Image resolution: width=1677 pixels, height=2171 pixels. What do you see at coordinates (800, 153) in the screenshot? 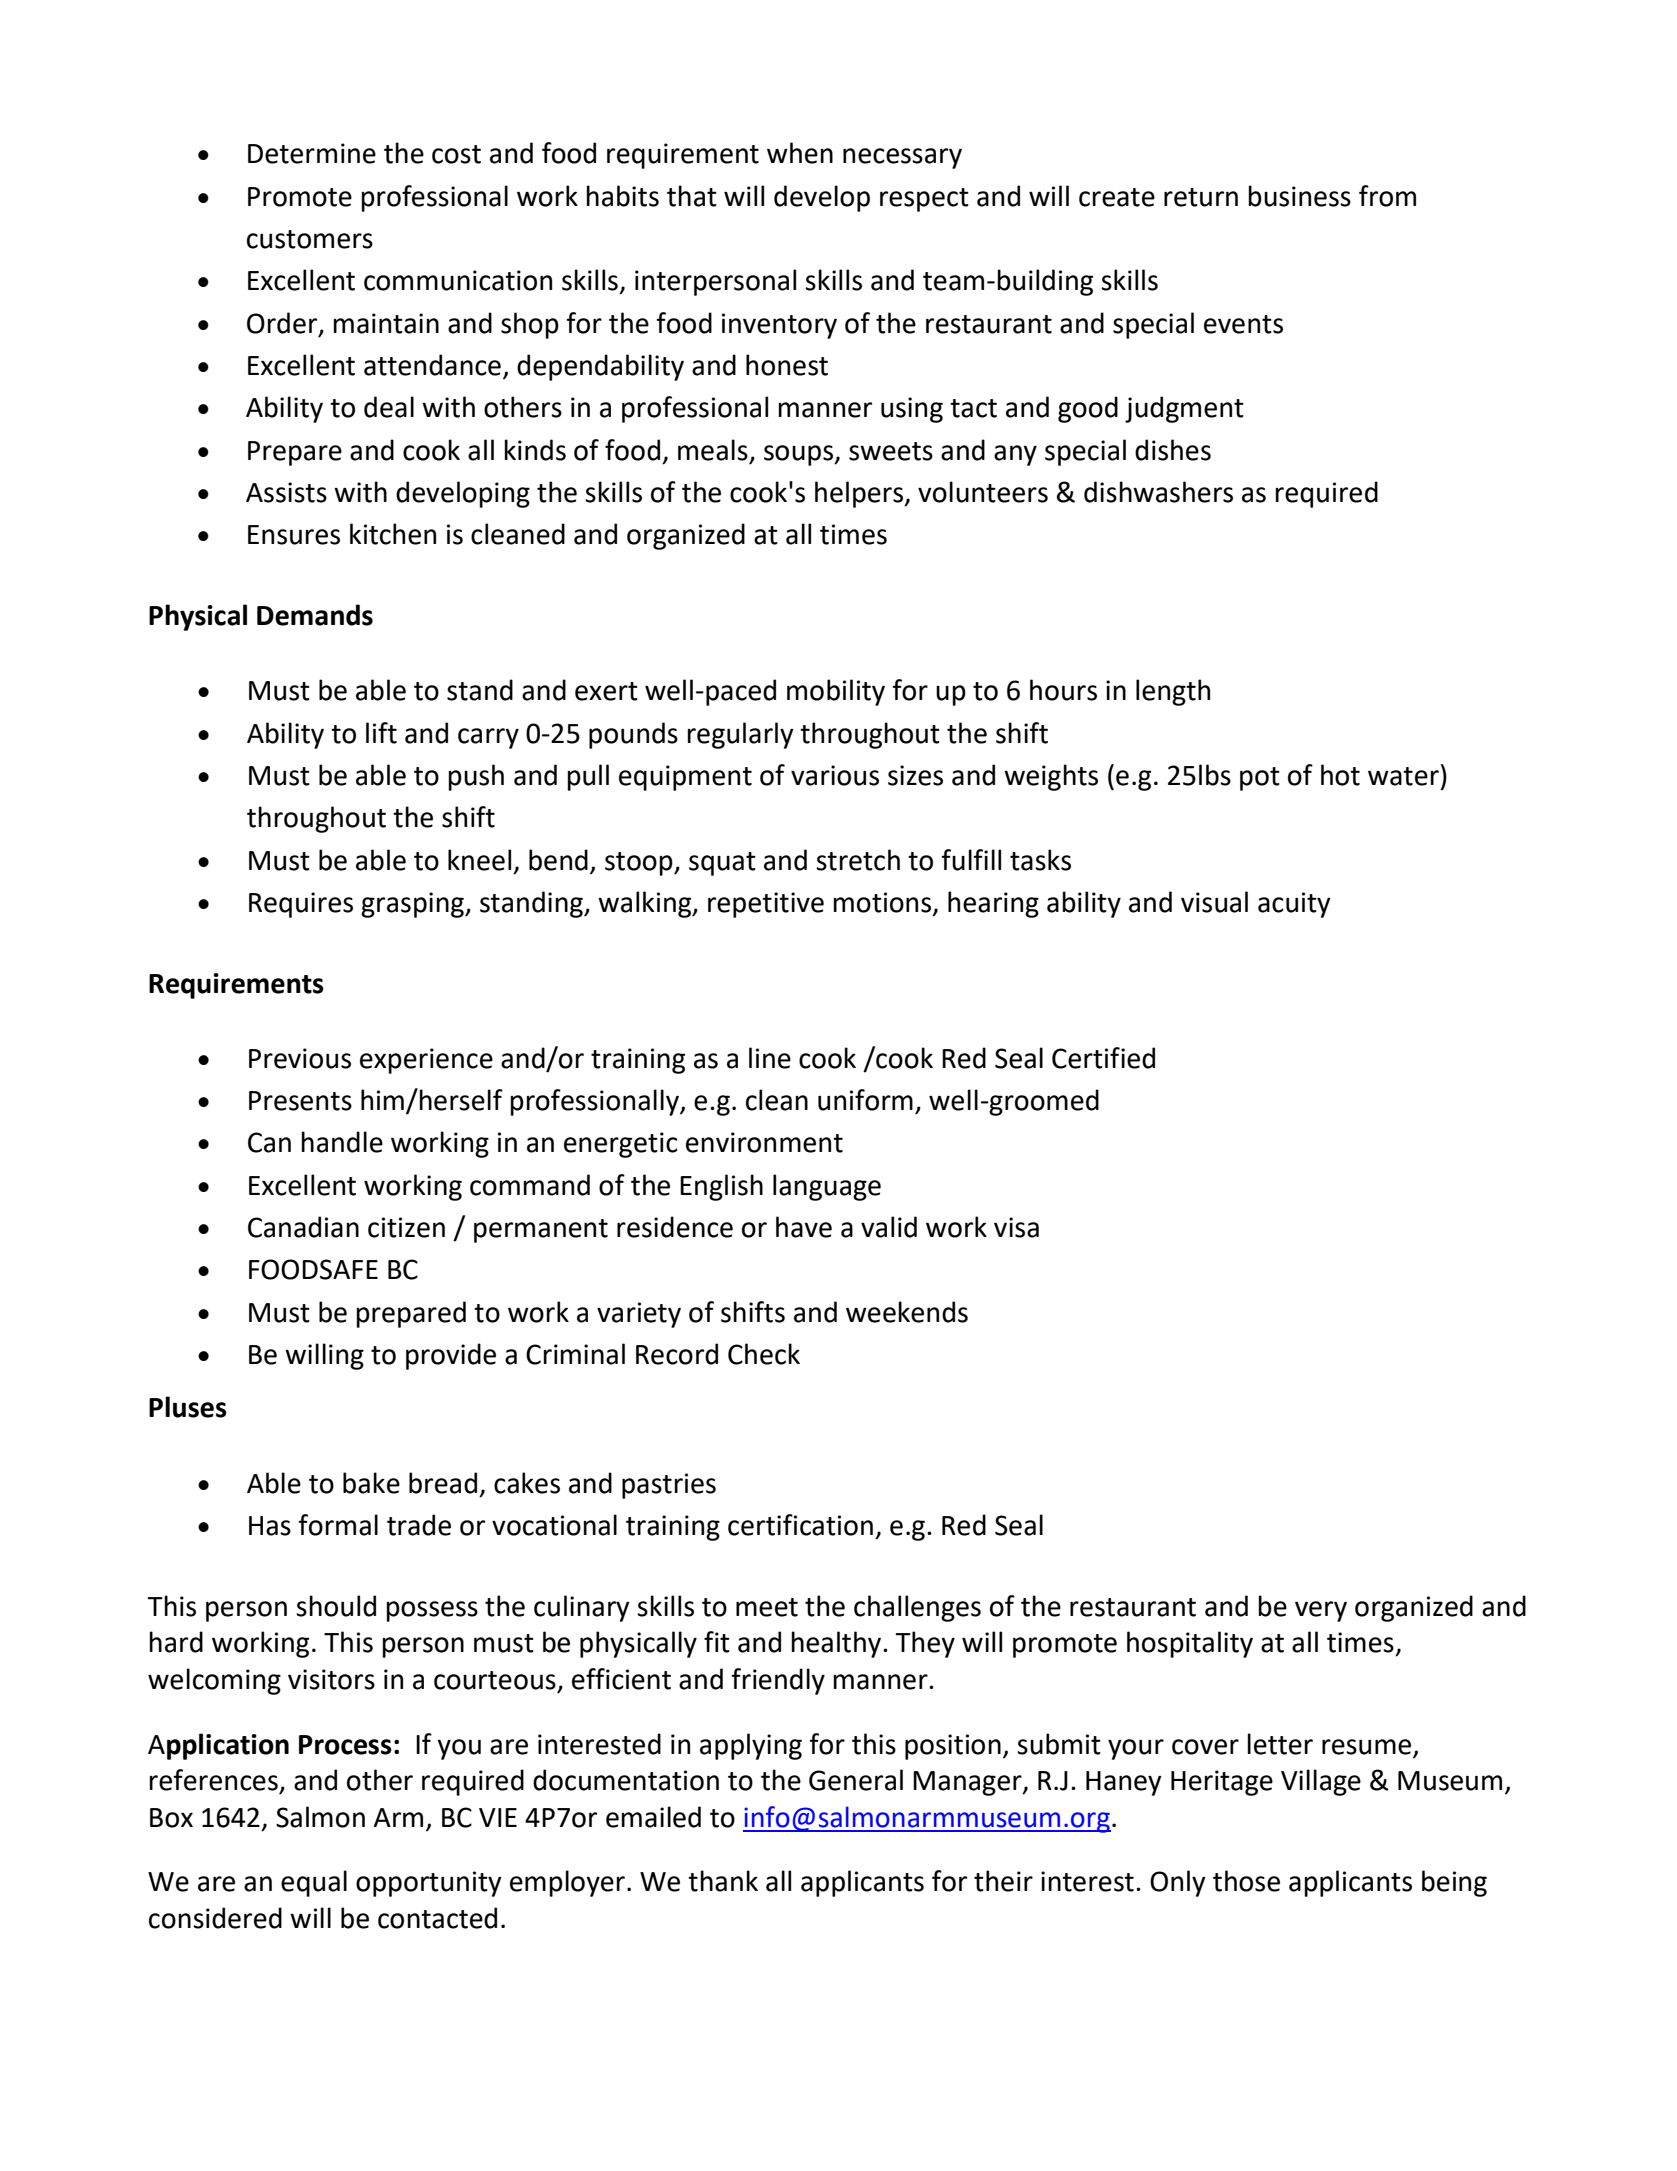
I see `when` at bounding box center [800, 153].
